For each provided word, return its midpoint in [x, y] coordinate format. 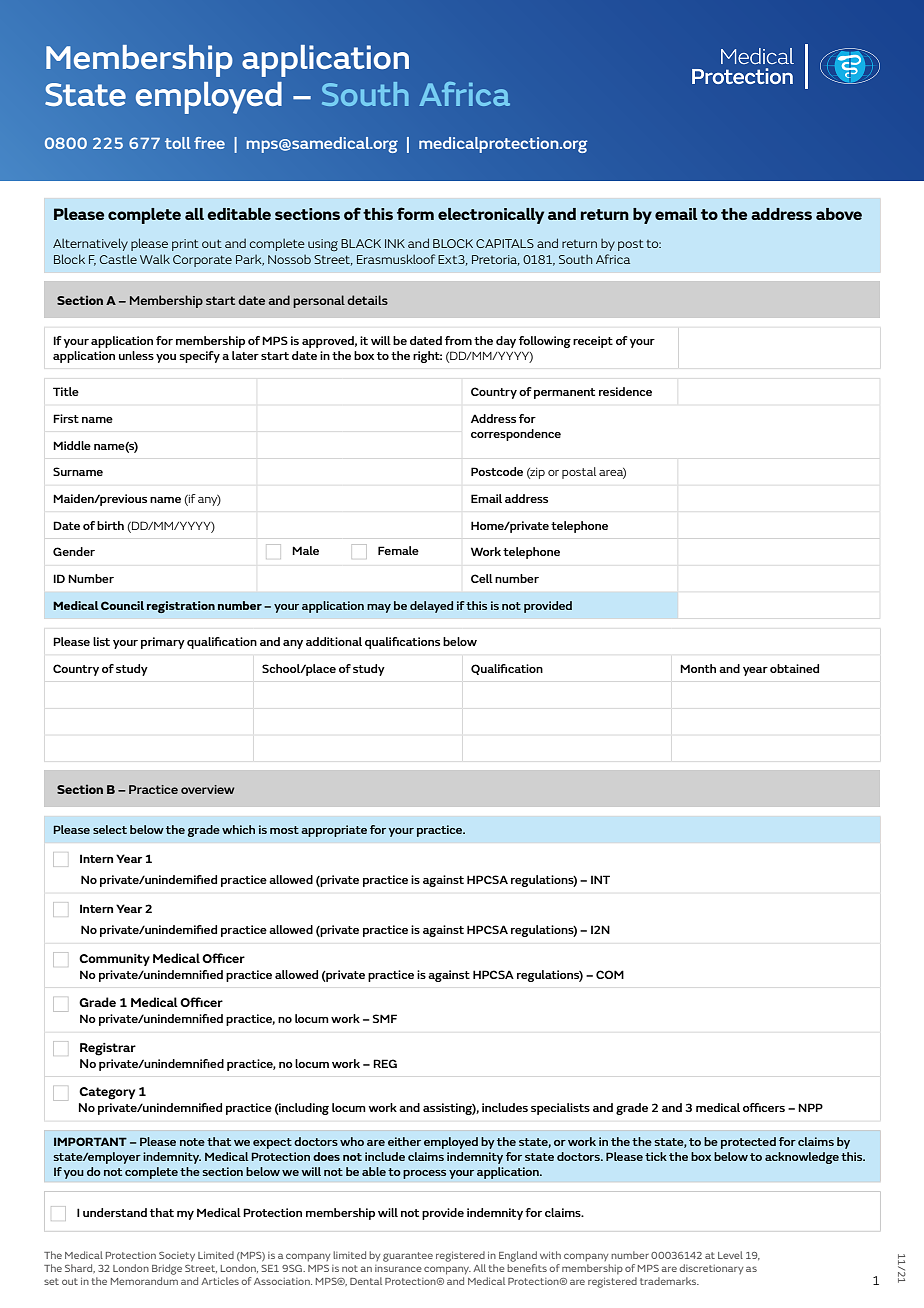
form [415, 213]
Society [177, 1257]
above [839, 214]
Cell [482, 578]
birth [110, 525]
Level [730, 1255]
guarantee [408, 1257]
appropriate [334, 831]
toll [178, 143]
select [110, 829]
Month [698, 668]
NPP [810, 1107]
